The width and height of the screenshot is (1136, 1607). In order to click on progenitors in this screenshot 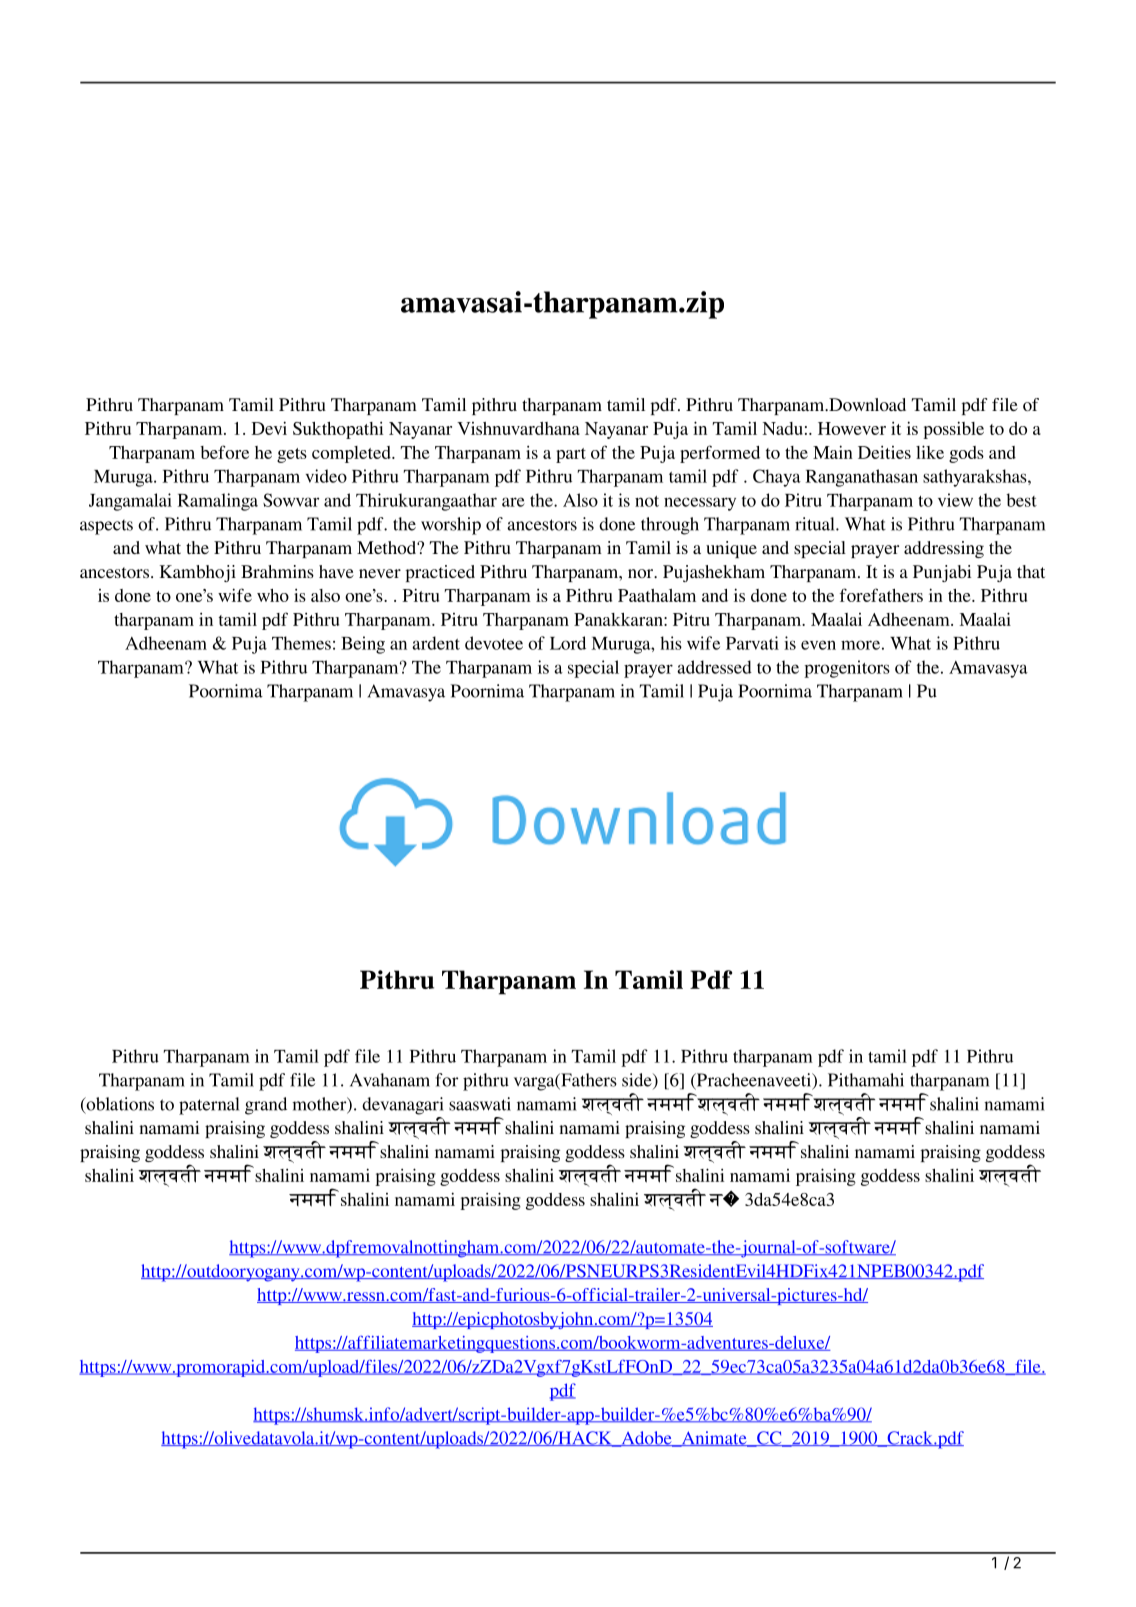, I will do `click(847, 669)`.
